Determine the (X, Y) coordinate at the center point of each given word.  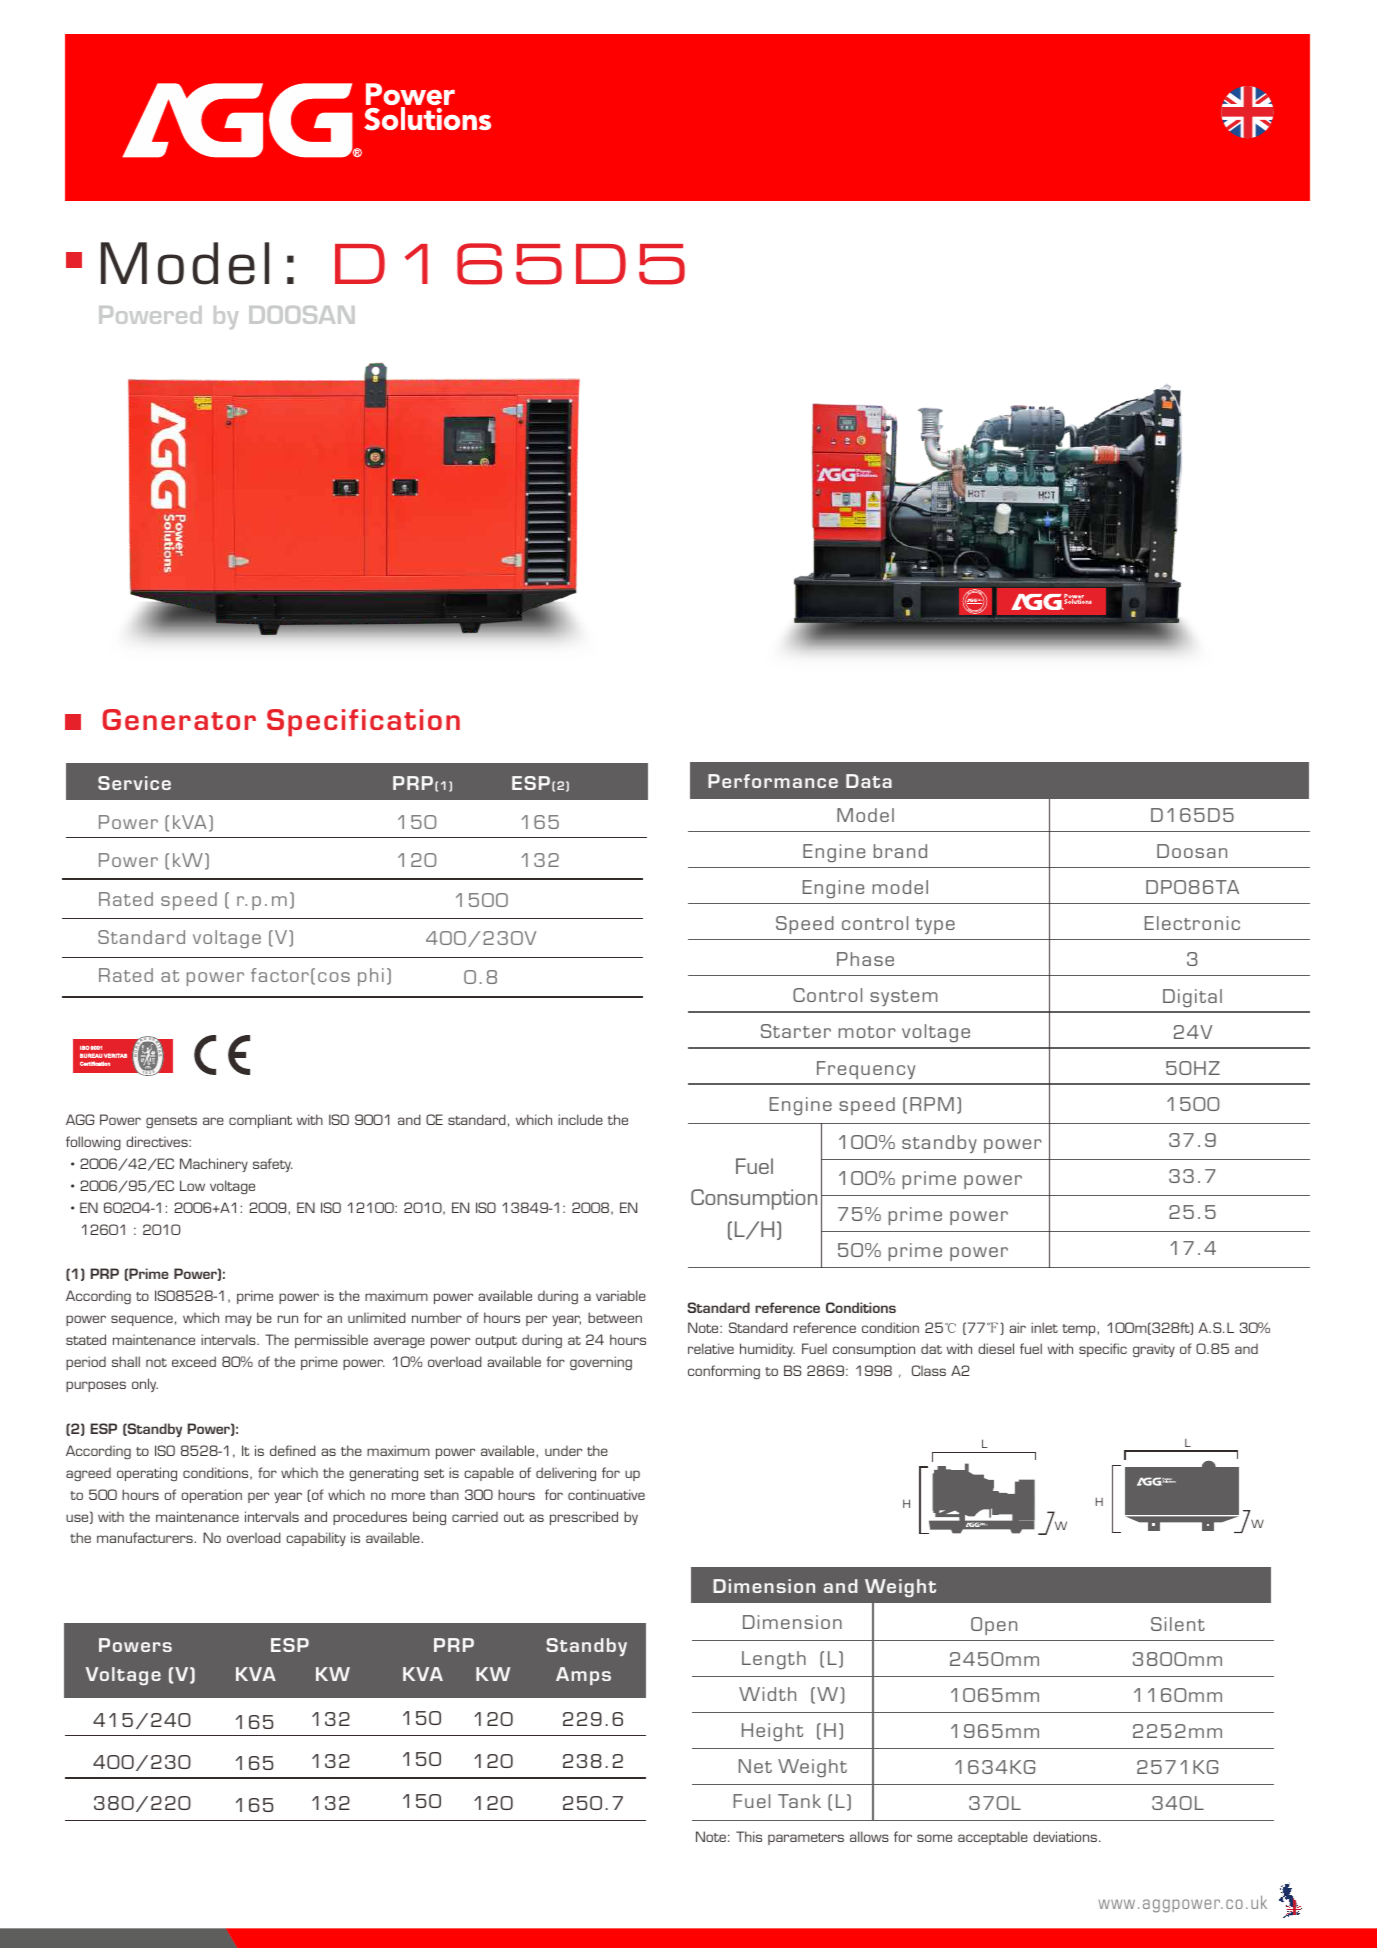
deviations (1065, 1836)
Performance (773, 781)
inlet (1044, 1327)
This (749, 1836)
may (238, 1320)
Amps (583, 1676)
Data (869, 781)
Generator (179, 719)
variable (621, 1295)
